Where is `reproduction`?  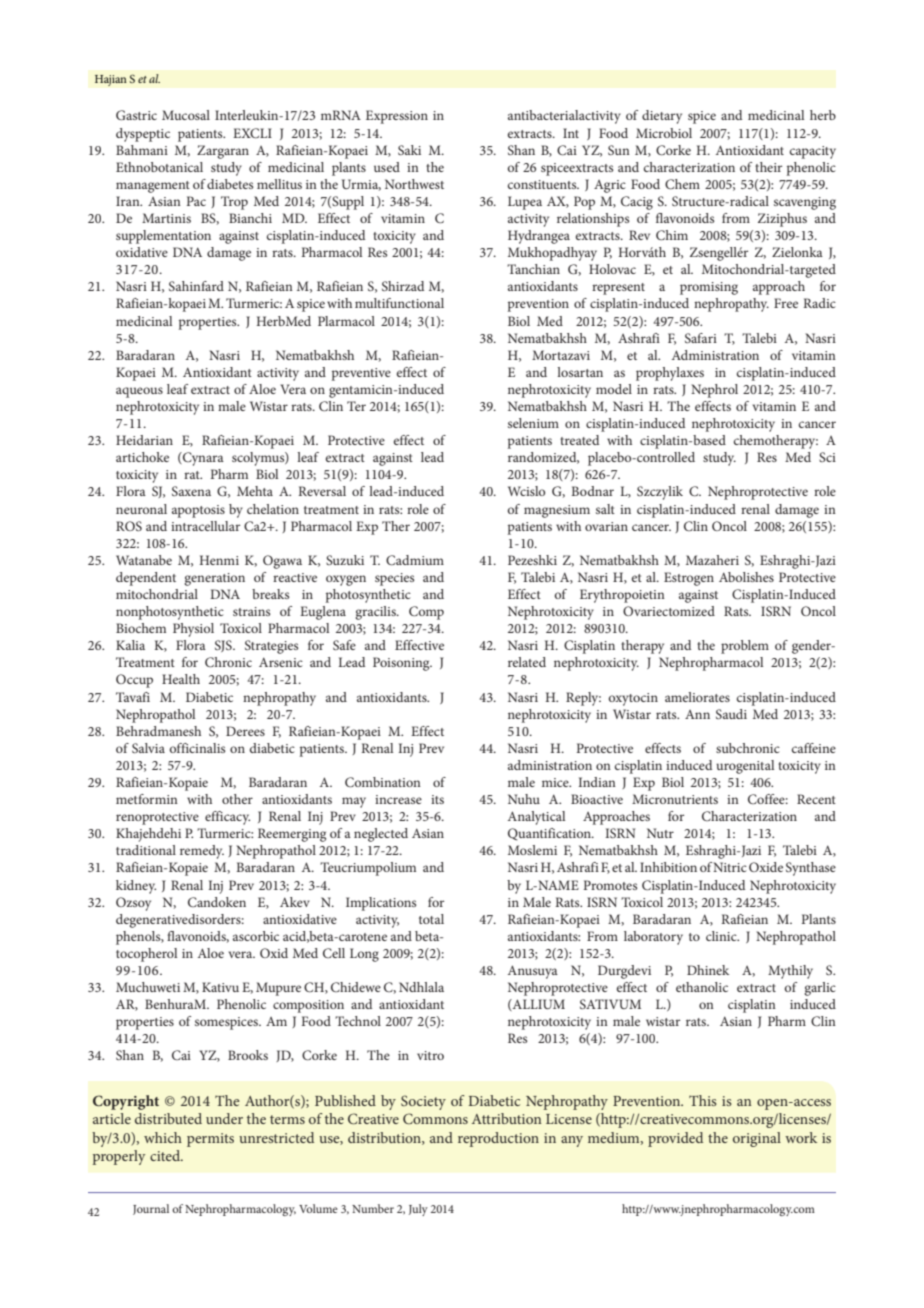 reproduction is located at coordinates (498, 1139).
